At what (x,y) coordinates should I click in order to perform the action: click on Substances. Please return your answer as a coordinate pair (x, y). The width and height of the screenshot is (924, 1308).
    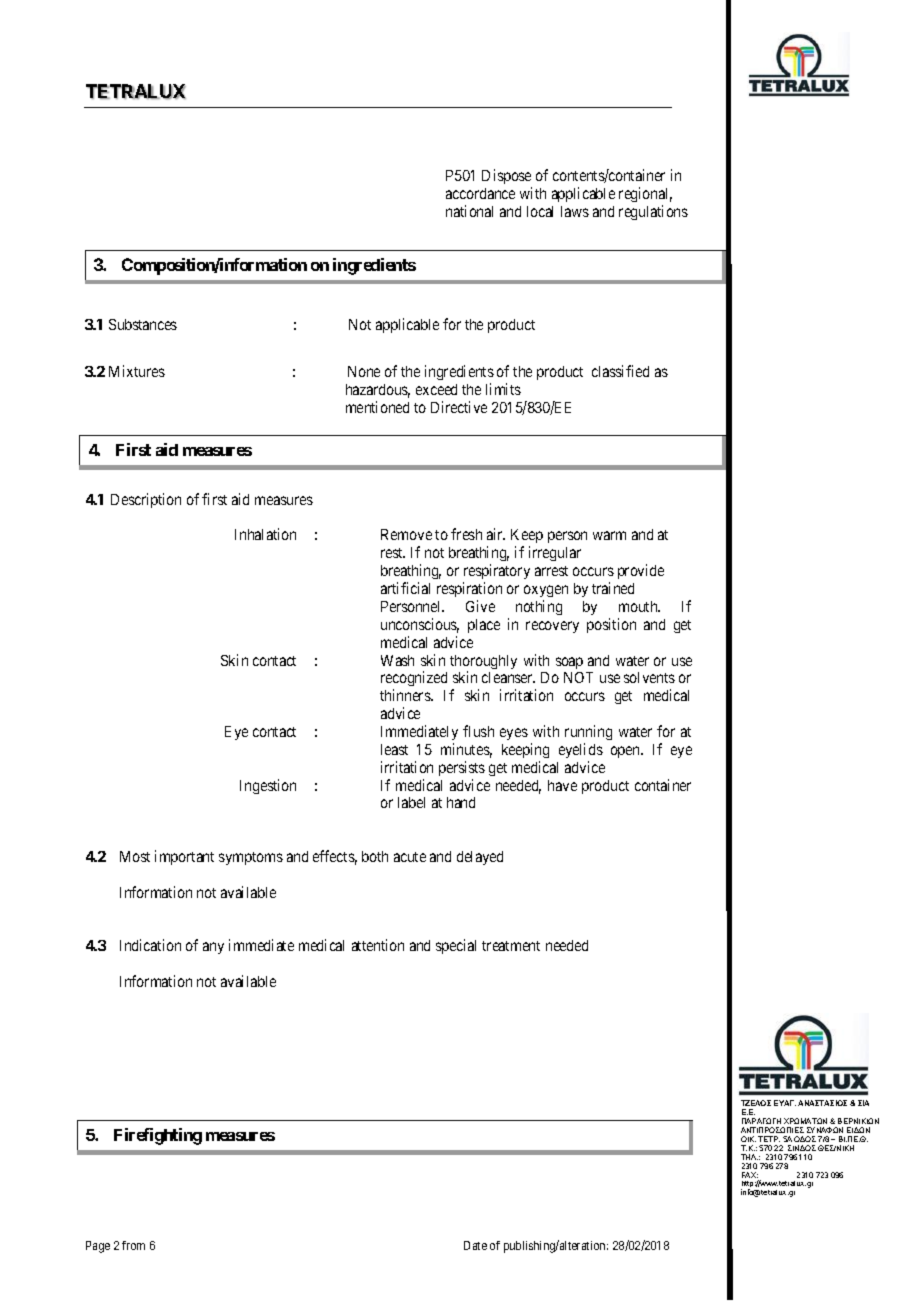
    Looking at the image, I should click on (143, 324).
